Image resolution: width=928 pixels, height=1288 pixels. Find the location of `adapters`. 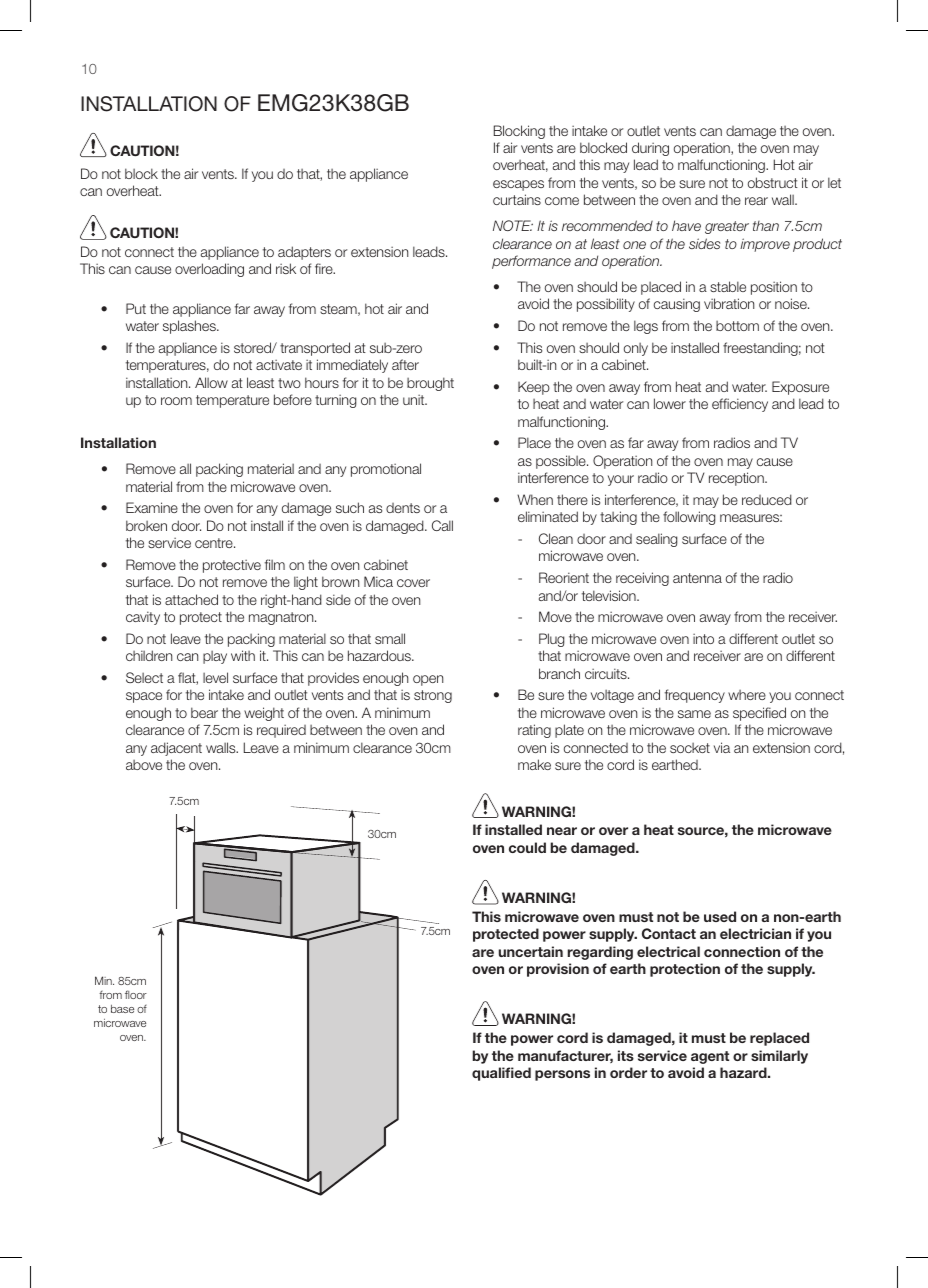

adapters is located at coordinates (304, 253).
